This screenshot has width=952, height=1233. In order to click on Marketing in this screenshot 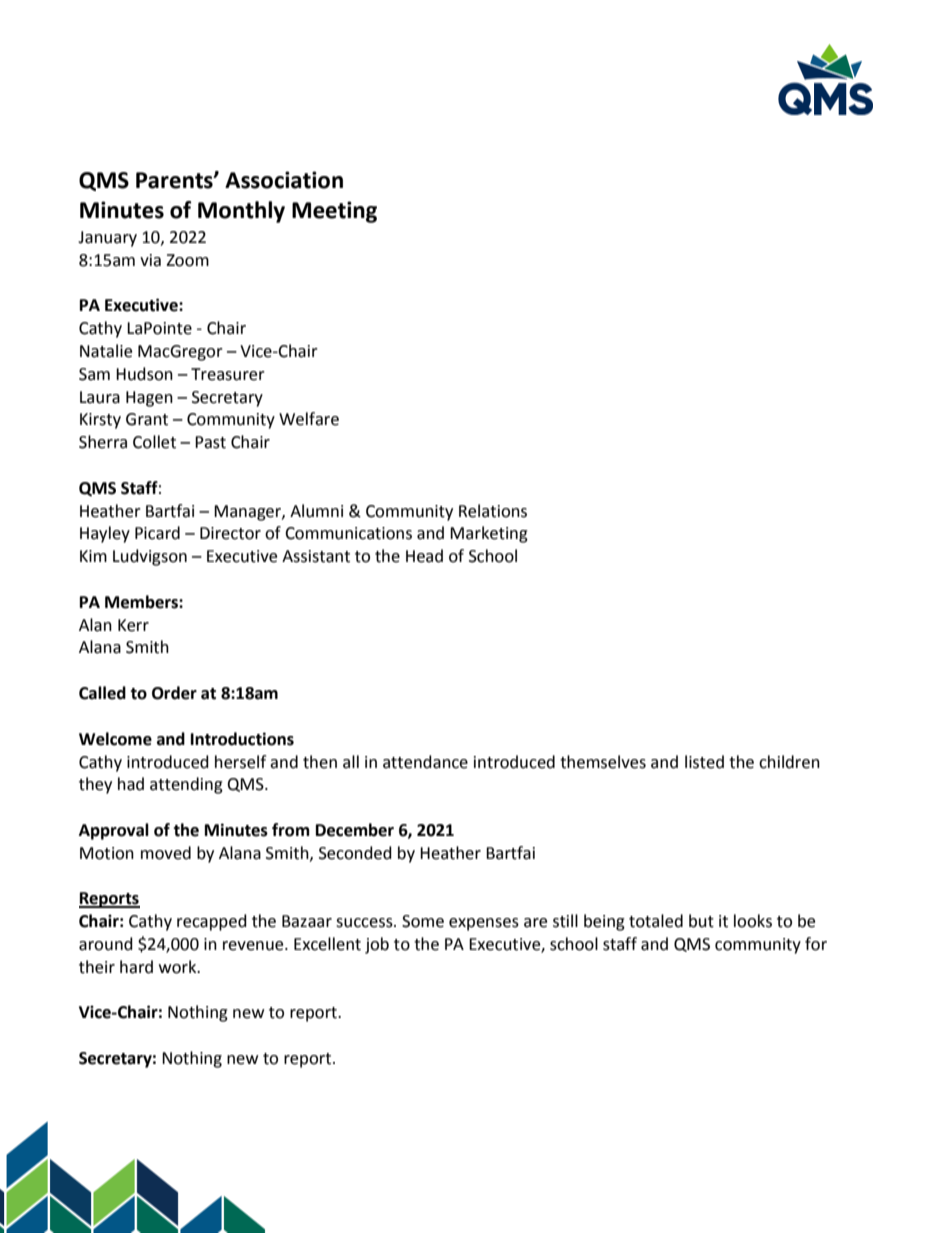, I will do `click(489, 534)`.
